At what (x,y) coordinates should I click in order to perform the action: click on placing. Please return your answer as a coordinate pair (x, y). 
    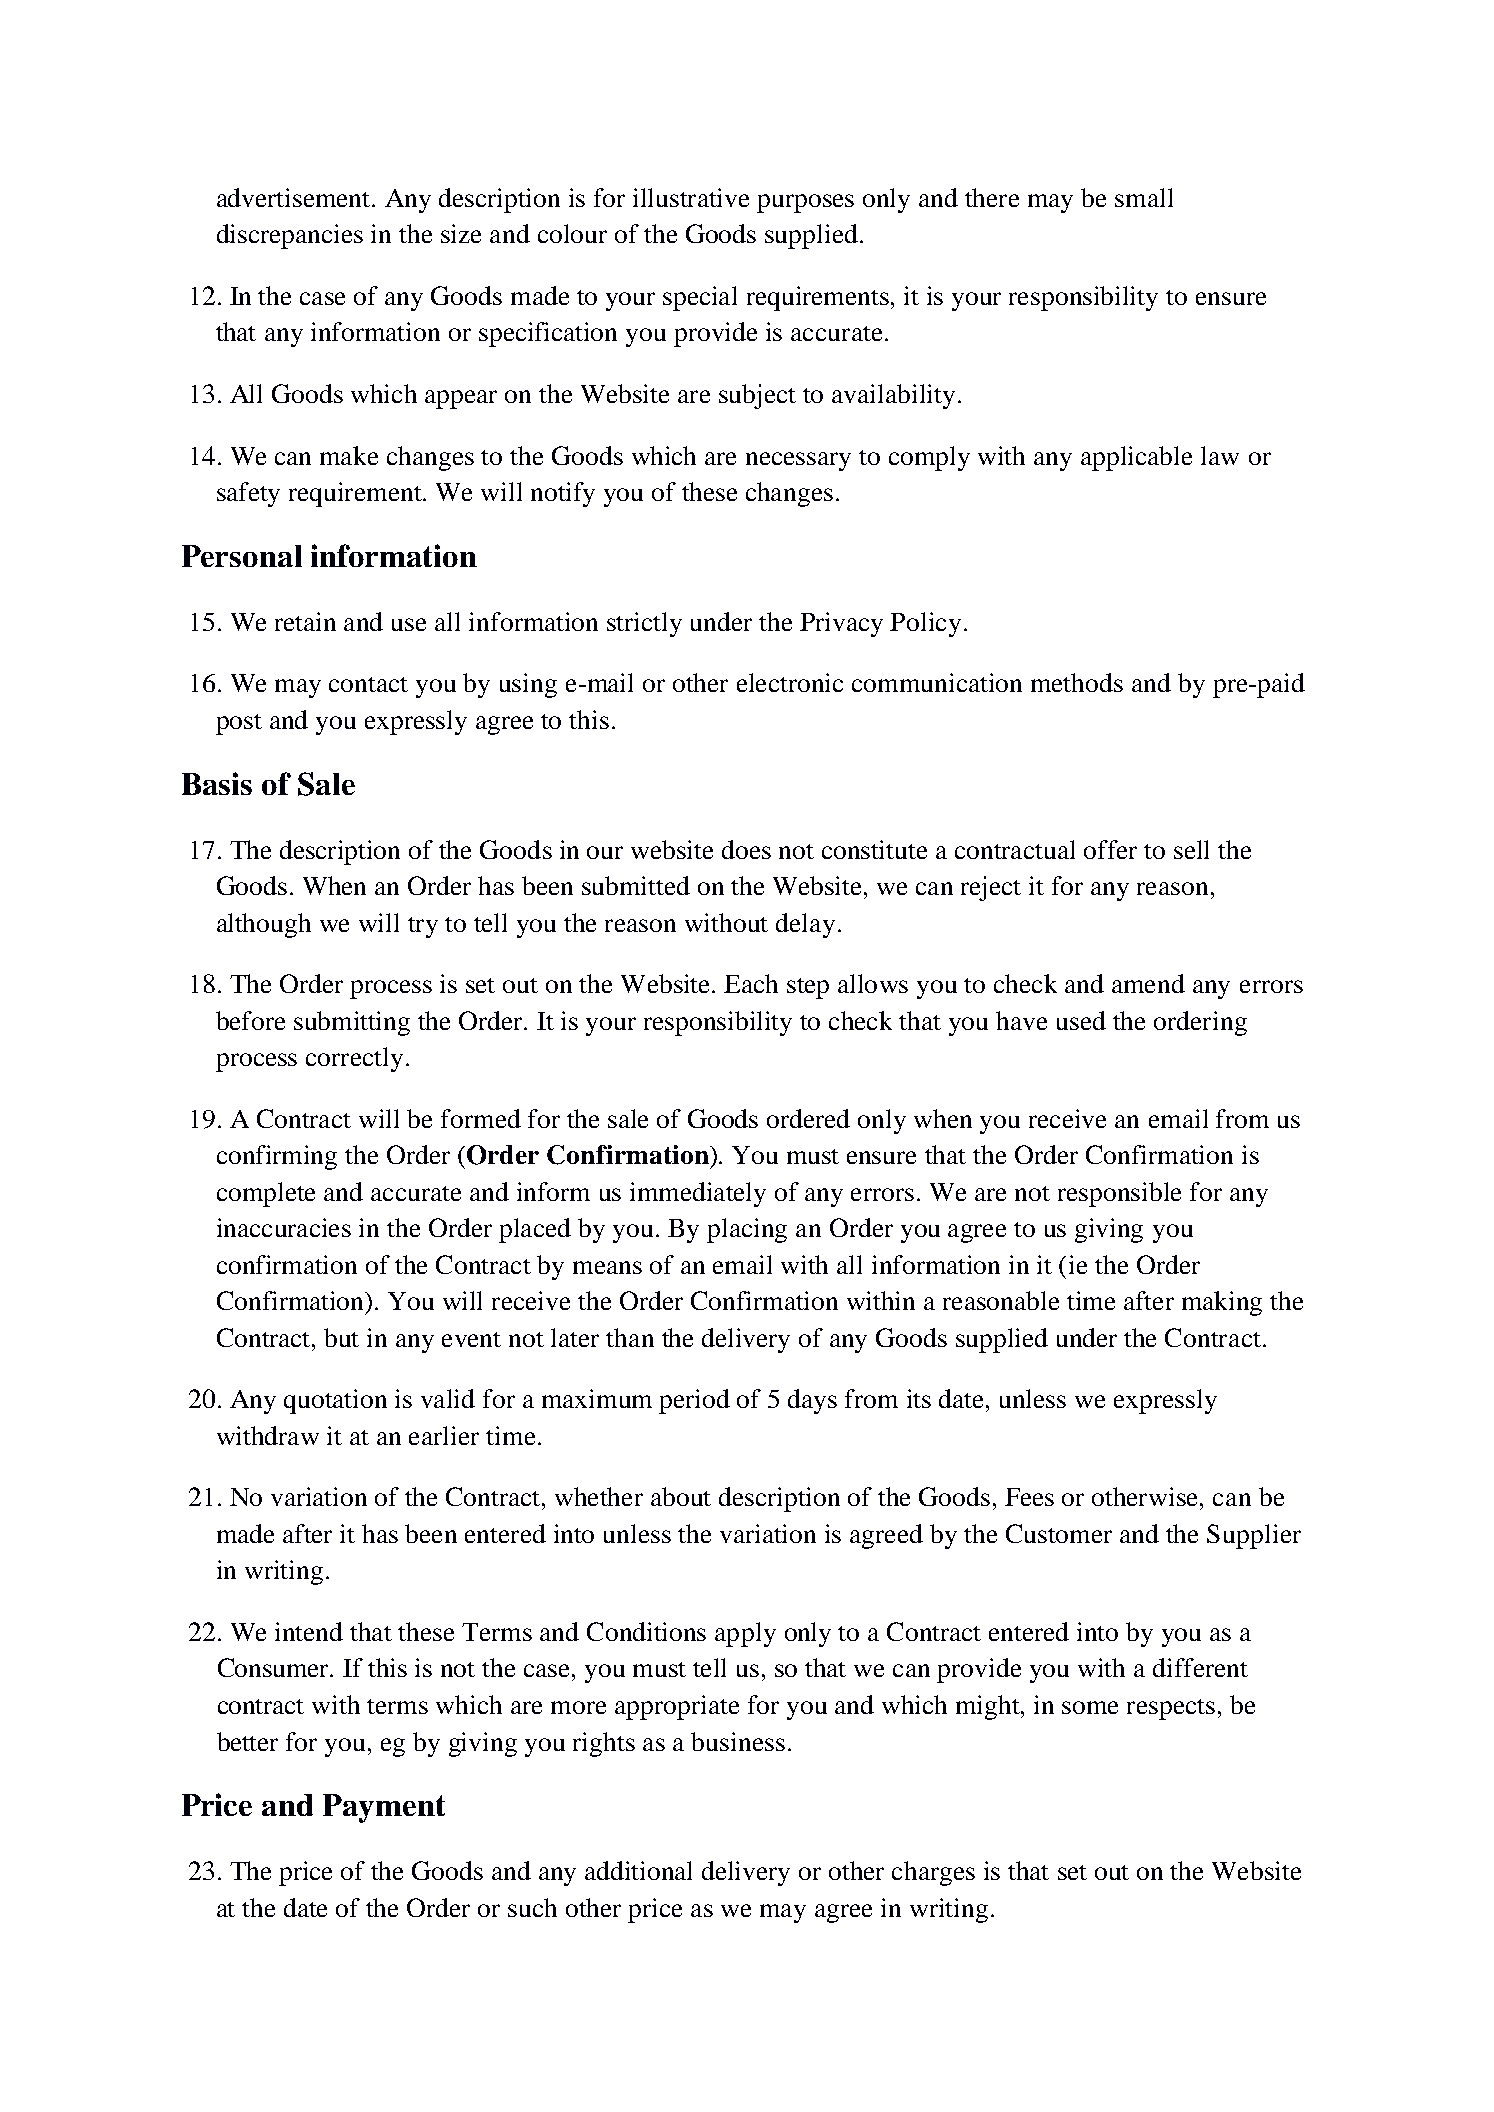
    Looking at the image, I should click on (747, 1230).
